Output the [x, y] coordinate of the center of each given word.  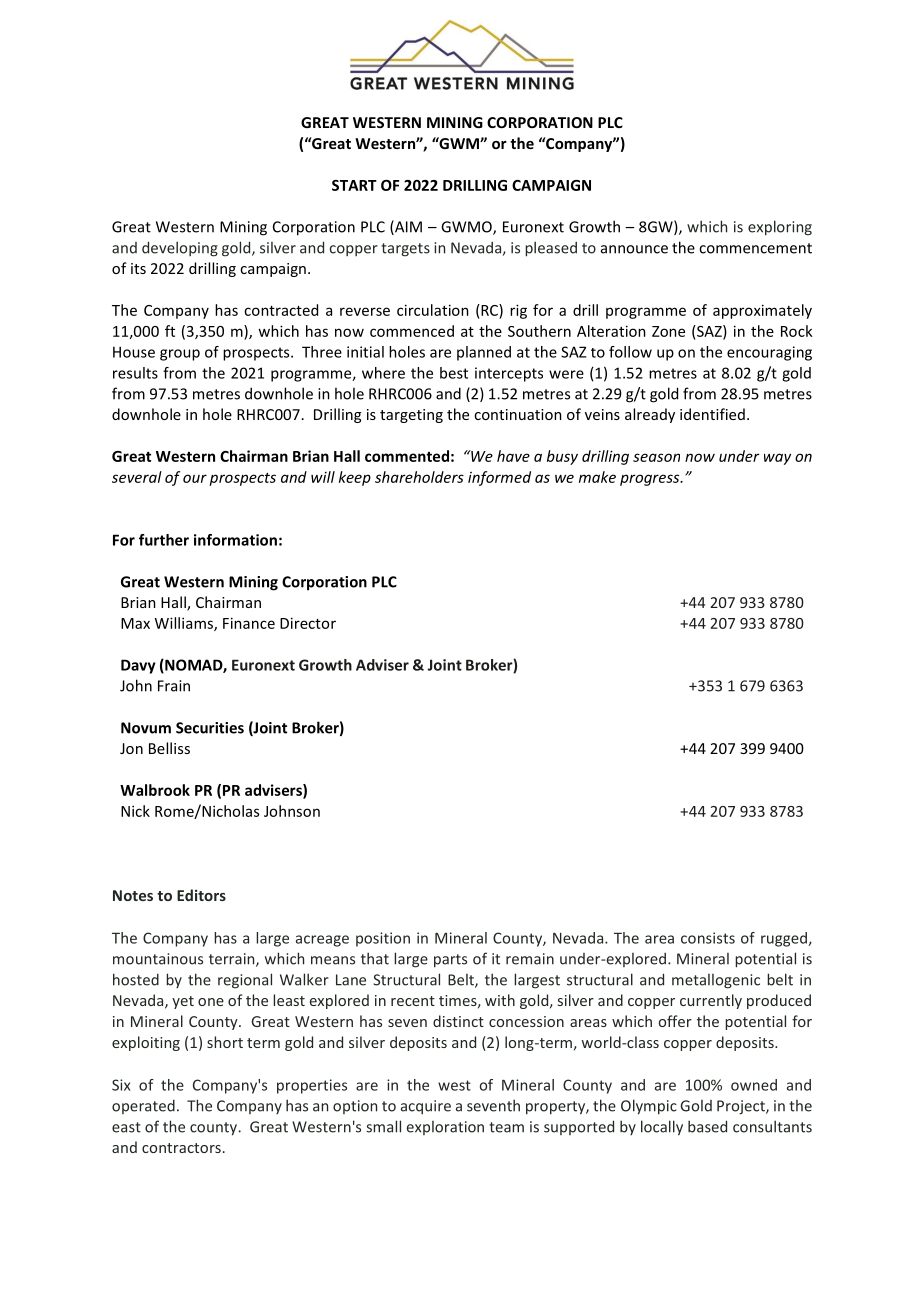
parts [450, 961]
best [454, 373]
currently [711, 1001]
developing [180, 249]
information [235, 540]
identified [712, 414]
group [180, 355]
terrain [233, 960]
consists [708, 938]
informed [499, 478]
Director [308, 623]
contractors [181, 1148]
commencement [755, 248]
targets [405, 250]
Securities [210, 728]
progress [651, 480]
